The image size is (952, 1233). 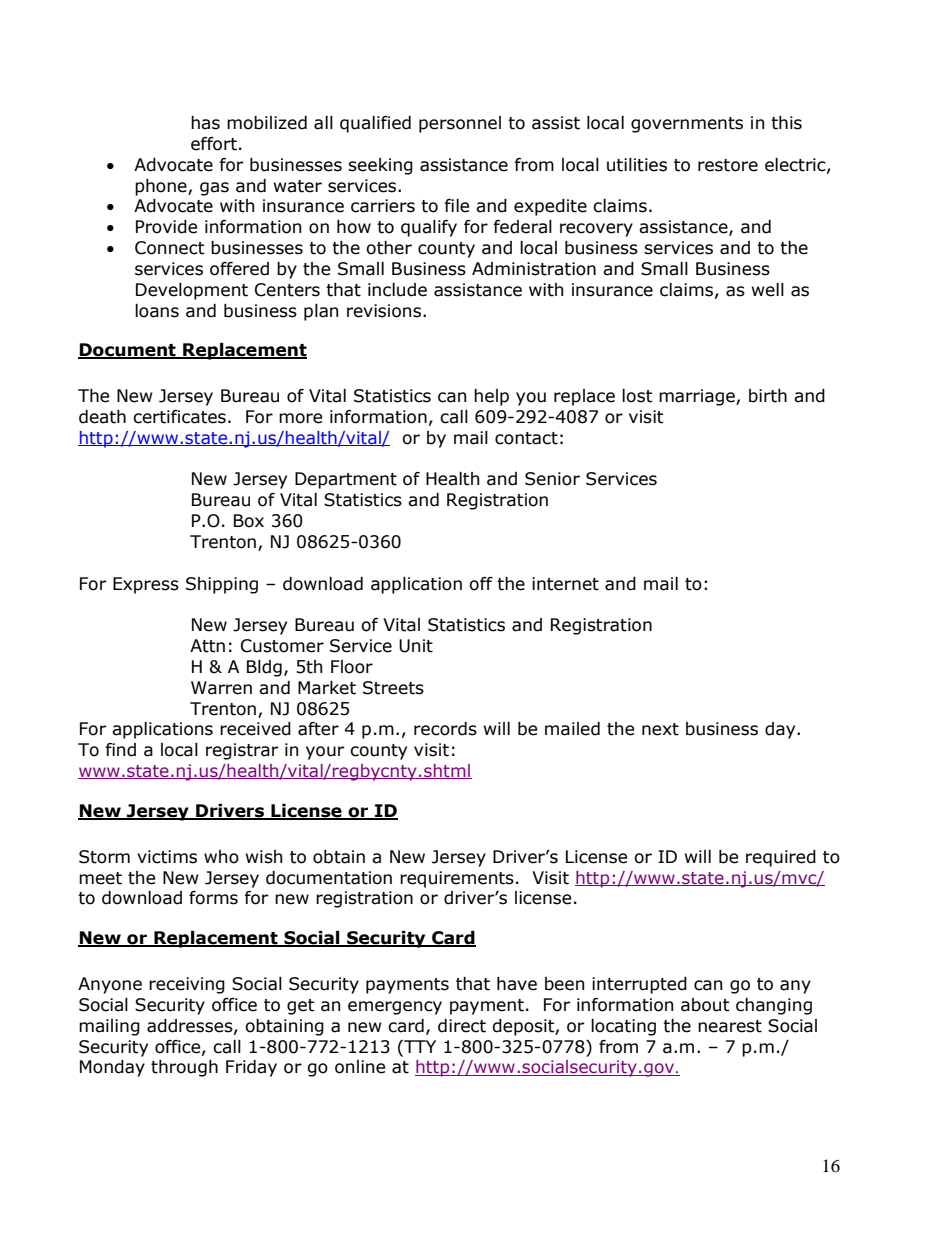 I want to click on personnel, so click(x=460, y=124).
